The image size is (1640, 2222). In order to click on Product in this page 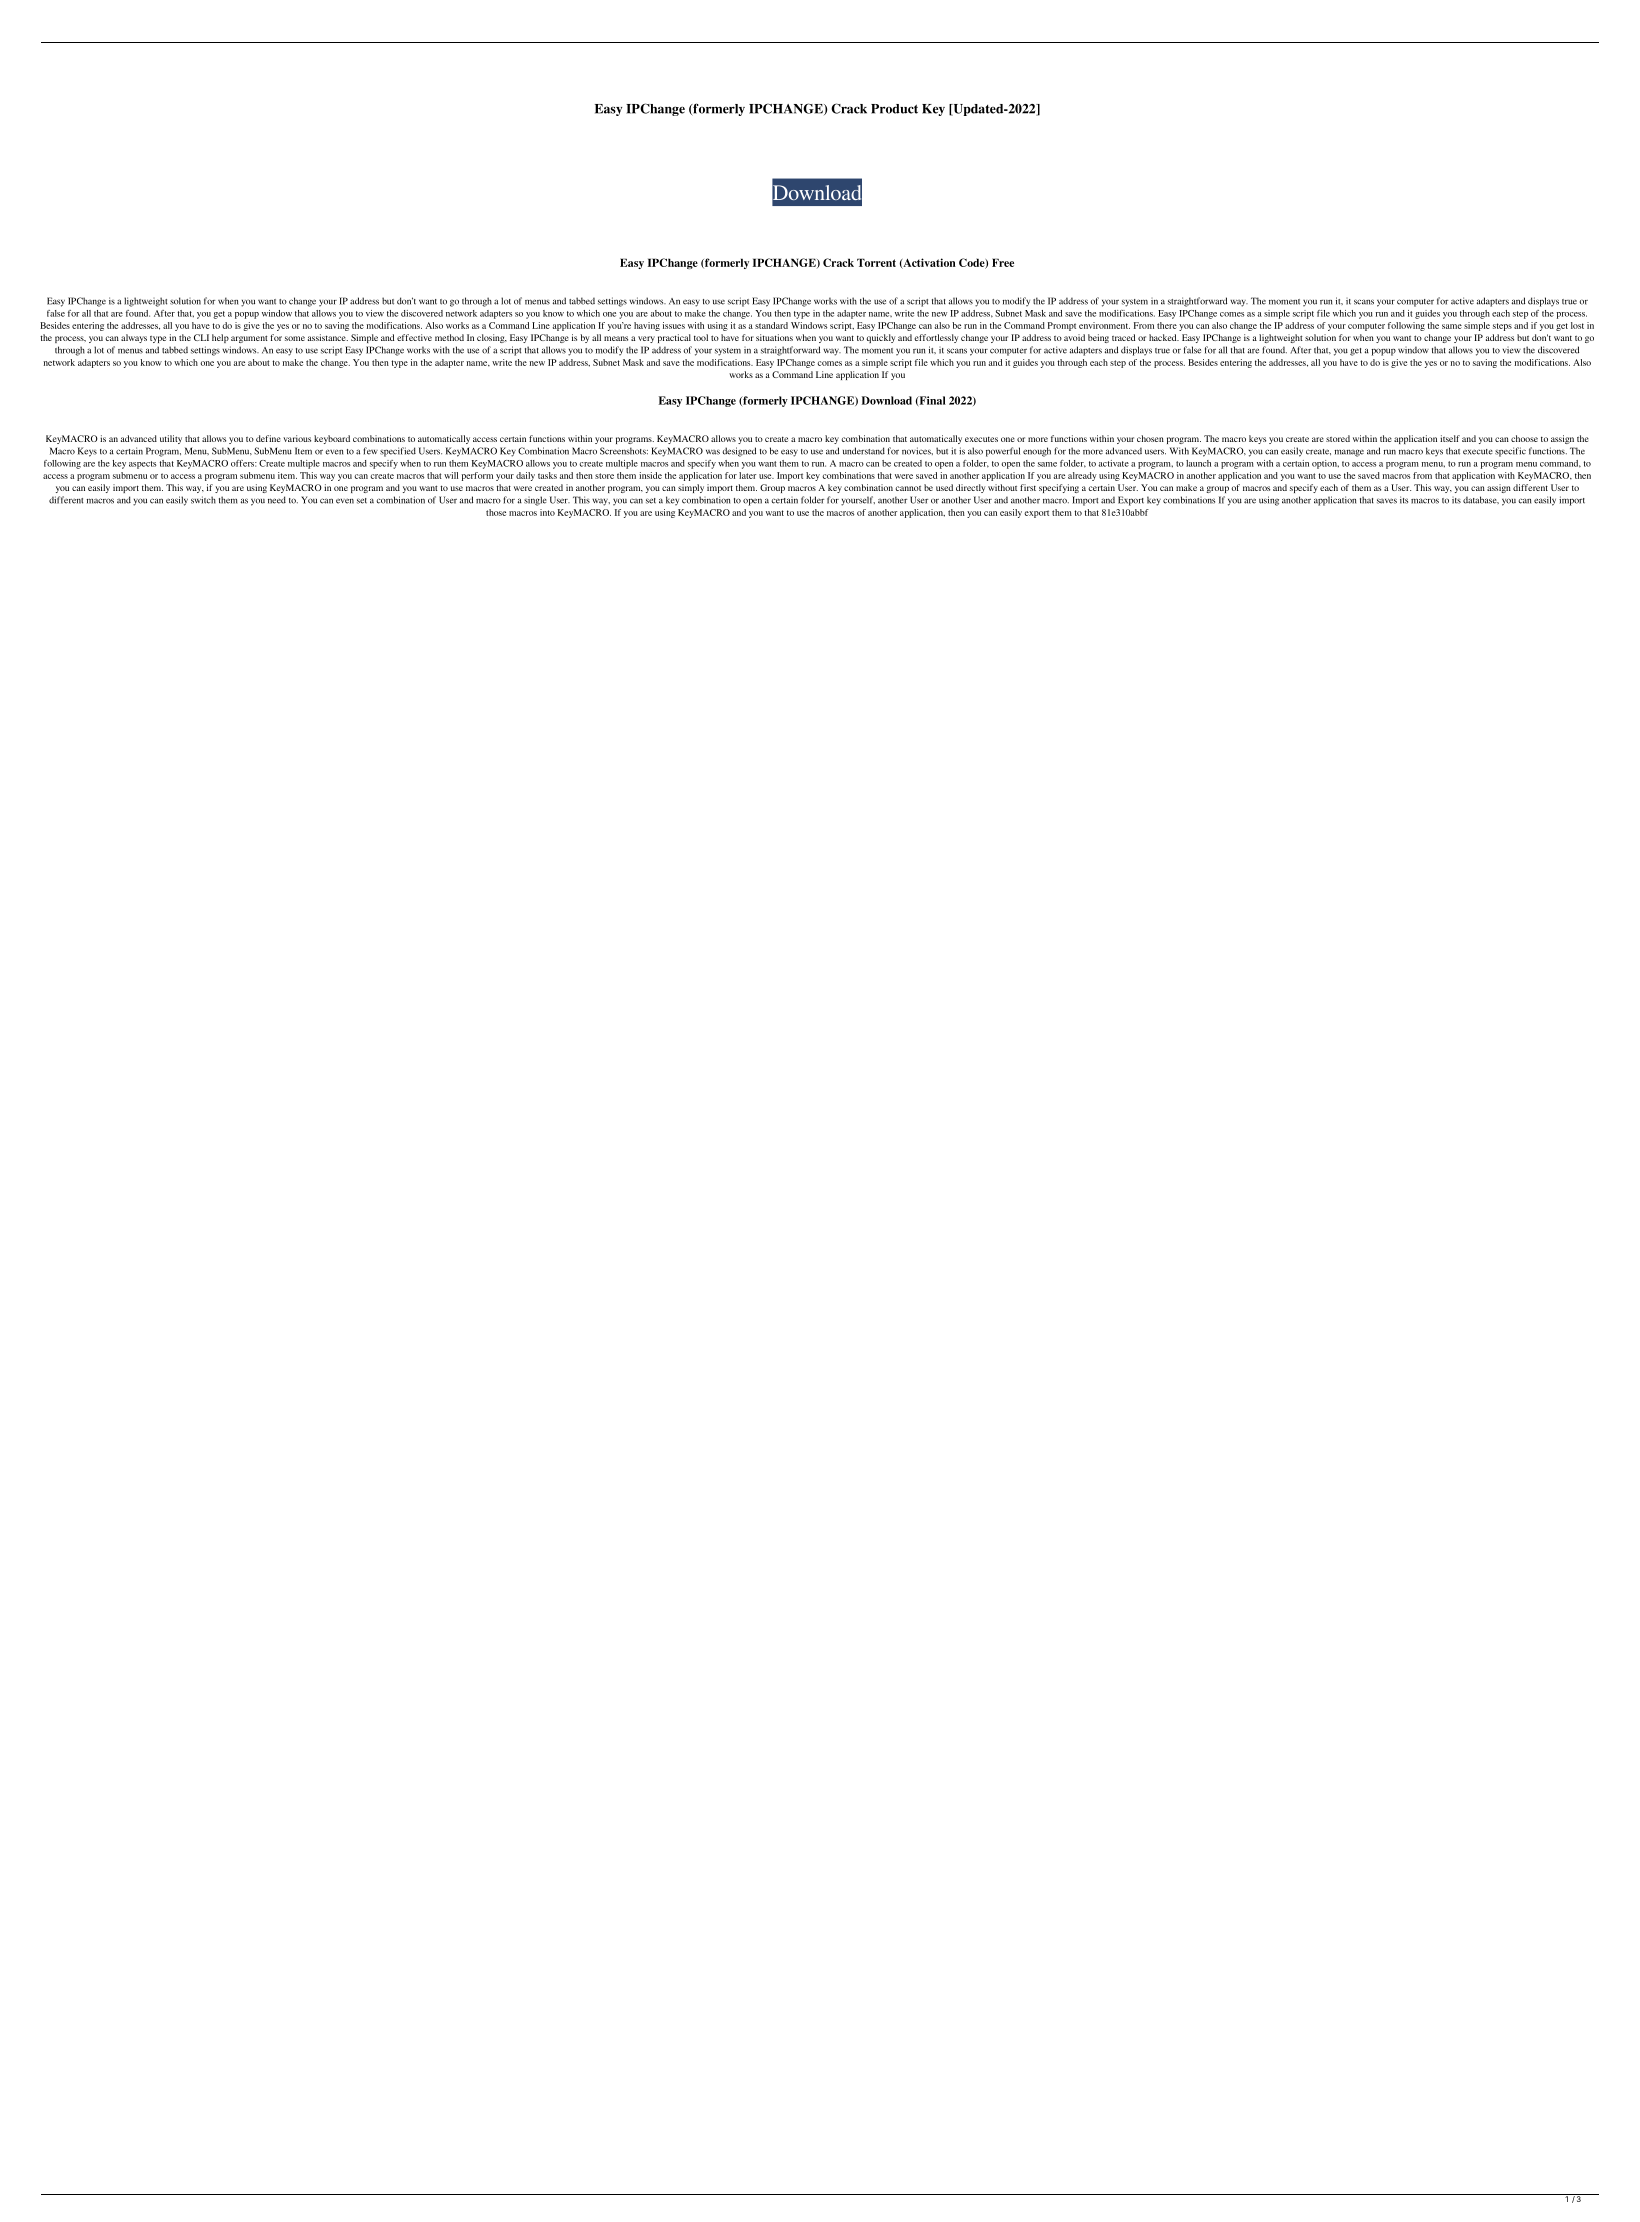, I will do `click(894, 109)`.
